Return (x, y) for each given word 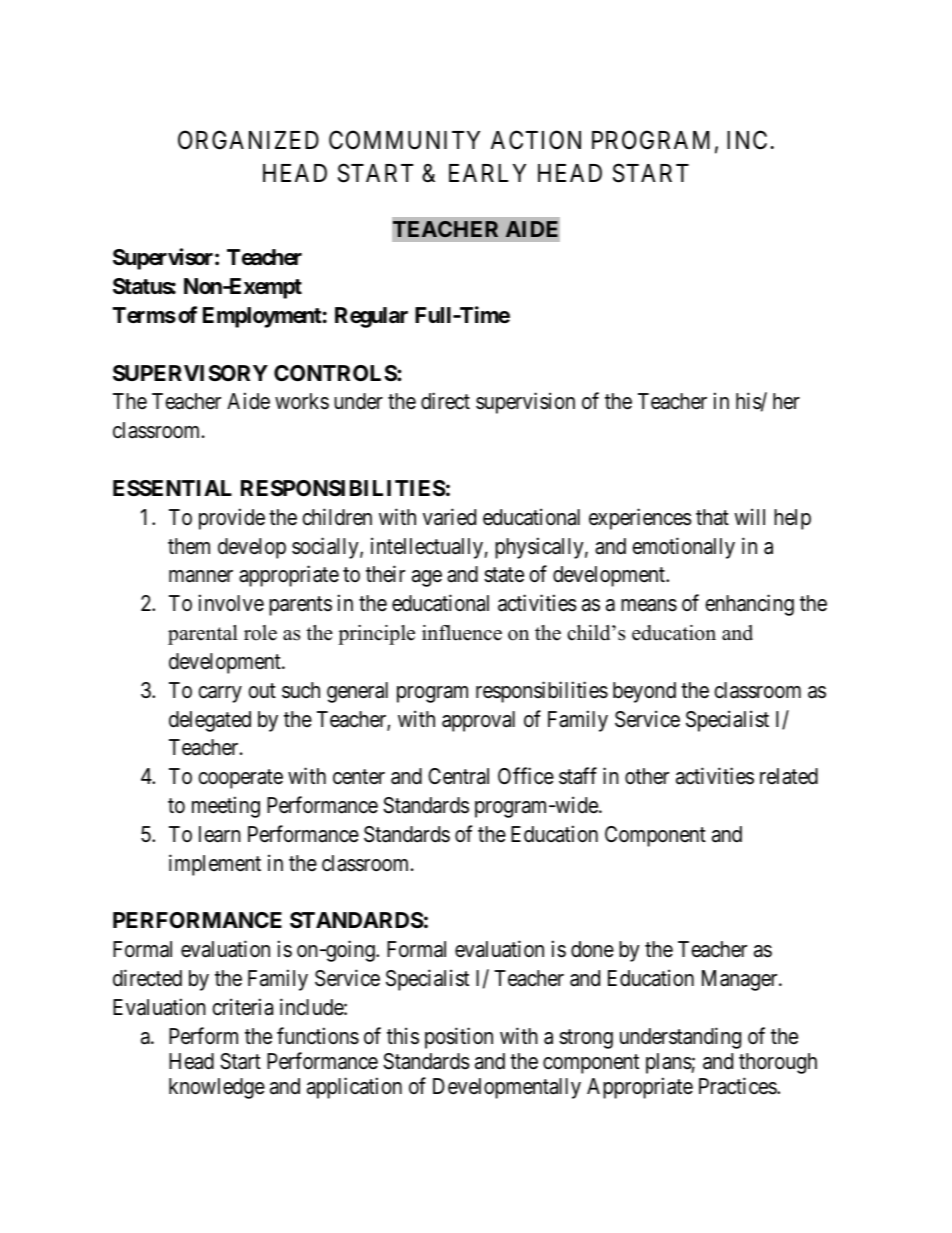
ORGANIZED (248, 140)
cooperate (240, 779)
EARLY (487, 173)
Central (458, 776)
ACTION (536, 140)
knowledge (217, 1088)
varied (449, 517)
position (459, 1038)
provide (232, 519)
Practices (738, 1086)
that (712, 517)
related (789, 776)
